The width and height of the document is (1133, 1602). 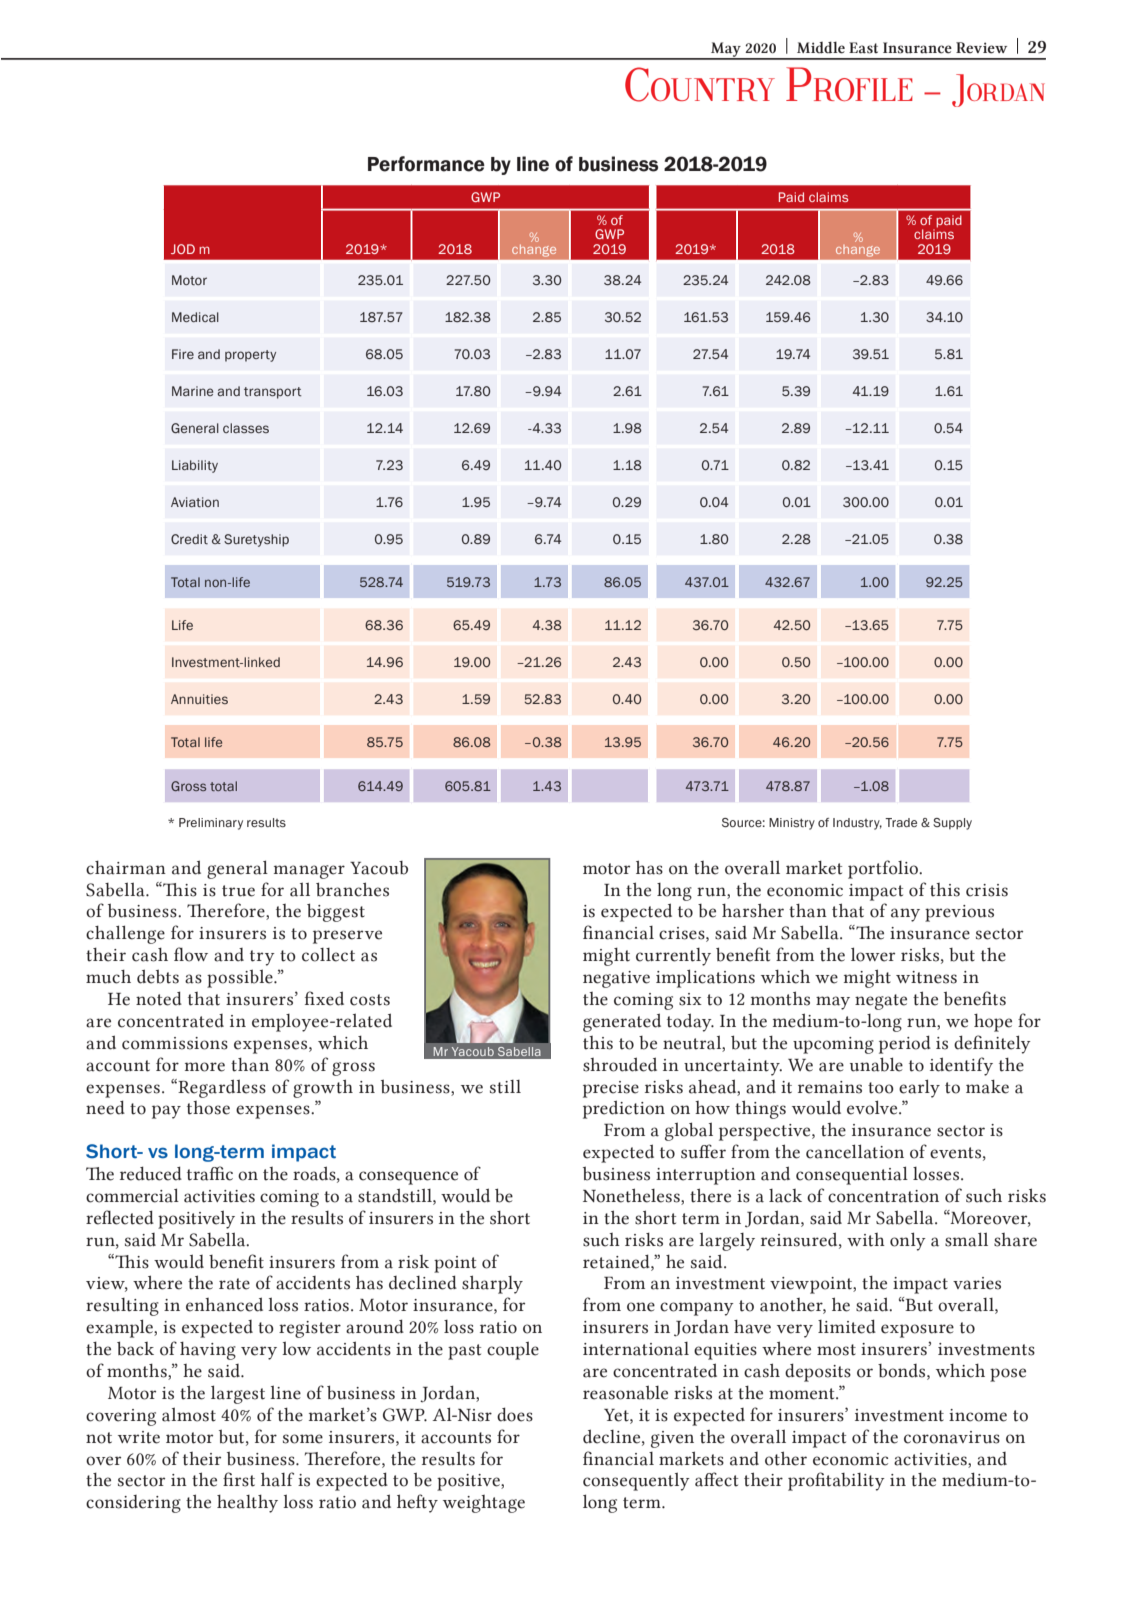 What do you see at coordinates (792, 824) in the document?
I see `Ministry` at bounding box center [792, 824].
